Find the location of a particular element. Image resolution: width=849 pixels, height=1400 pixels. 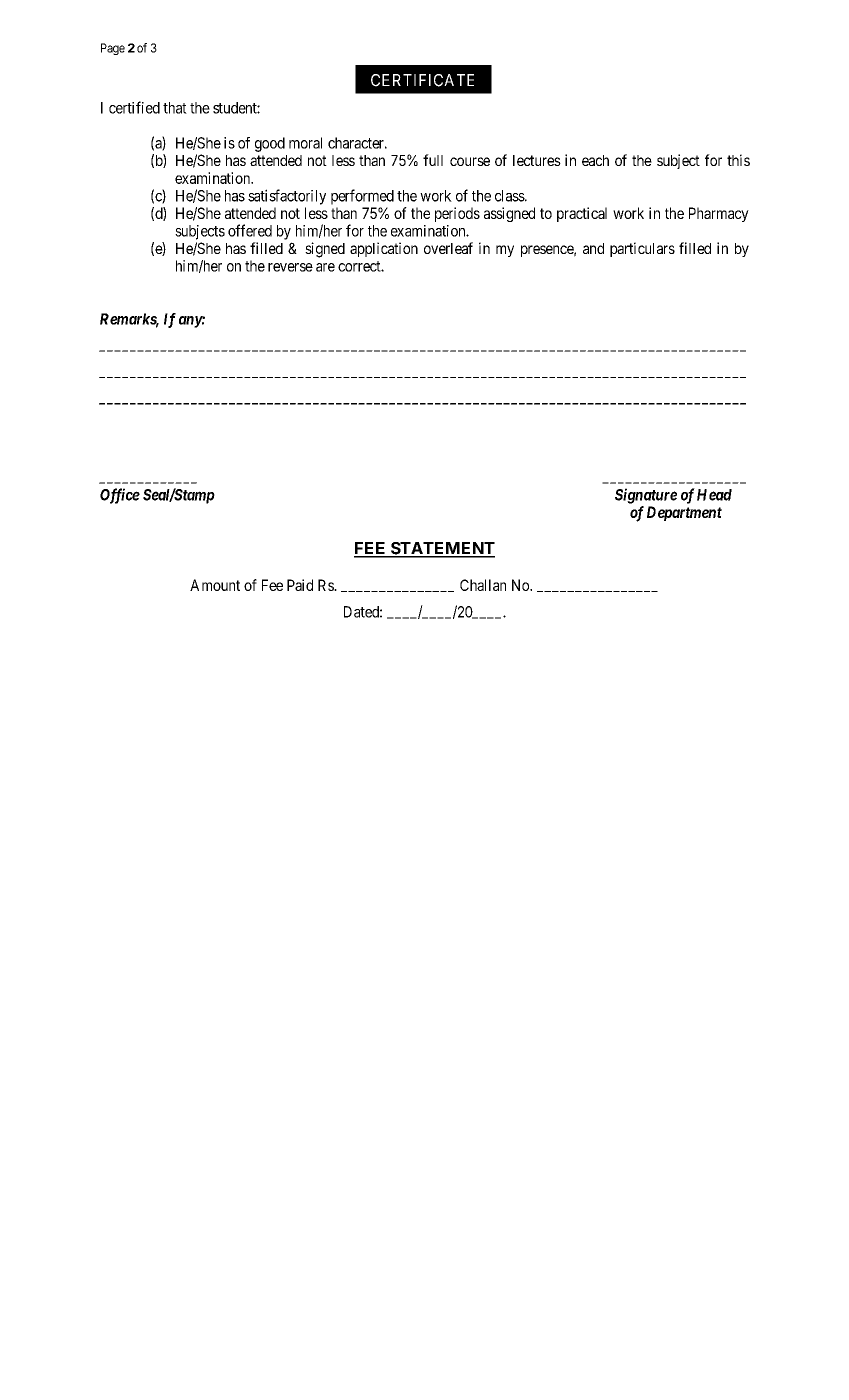

each is located at coordinates (595, 160).
